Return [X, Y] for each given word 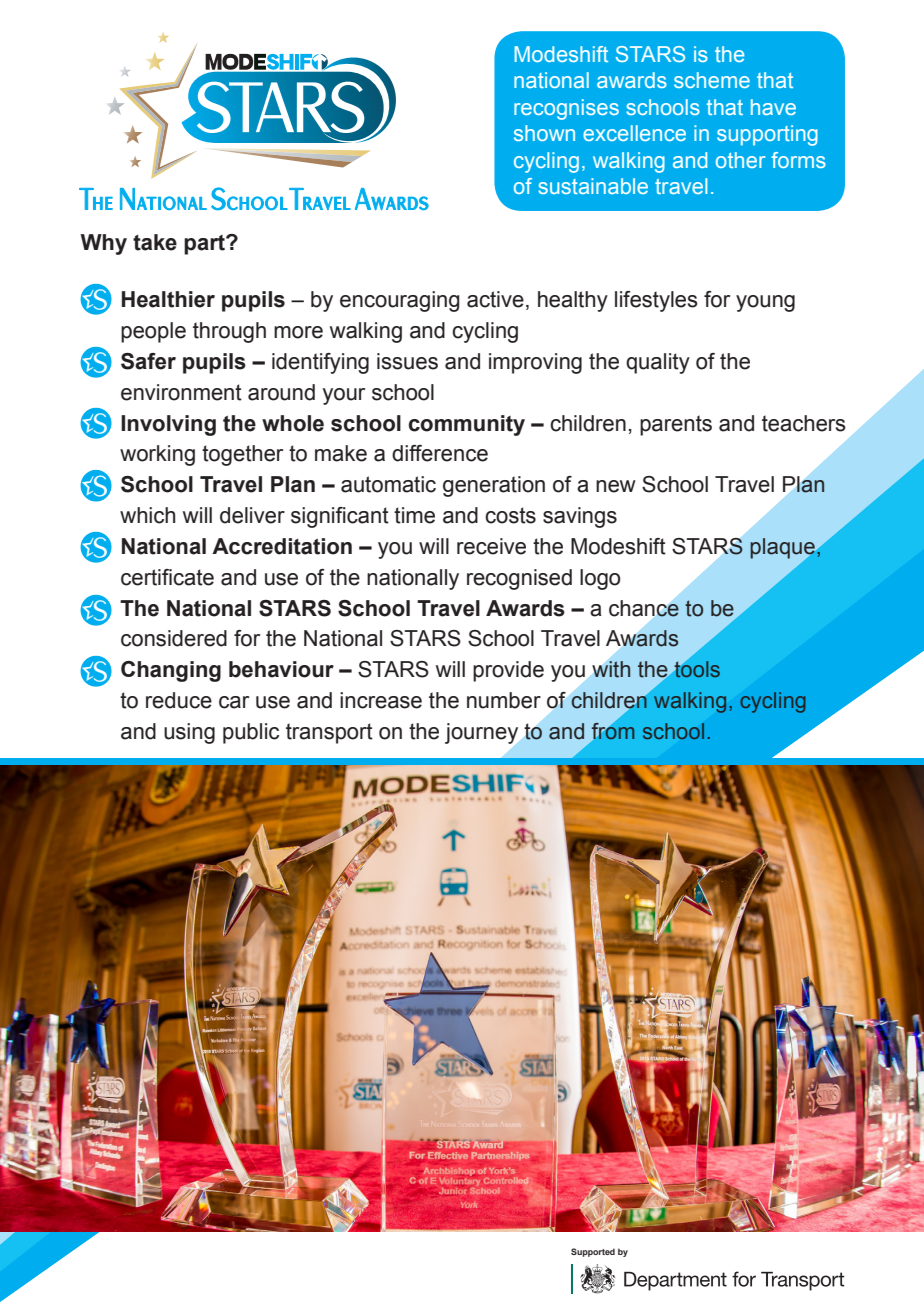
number [504, 700]
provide [508, 671]
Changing [171, 671]
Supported [593, 1252]
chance [644, 608]
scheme [712, 80]
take [155, 242]
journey [481, 733]
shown [544, 133]
